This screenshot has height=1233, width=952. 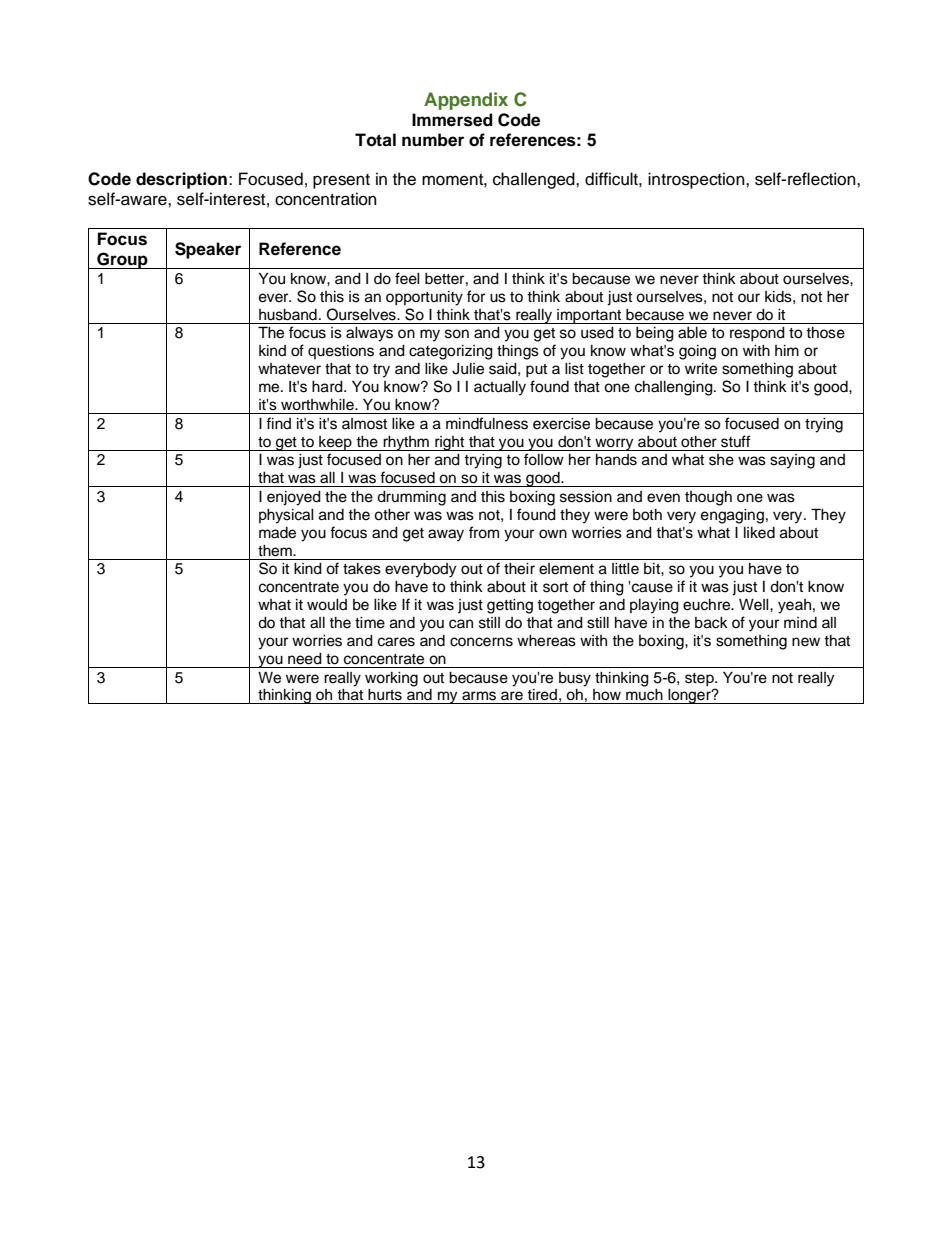 I want to click on husband, so click(x=288, y=315).
